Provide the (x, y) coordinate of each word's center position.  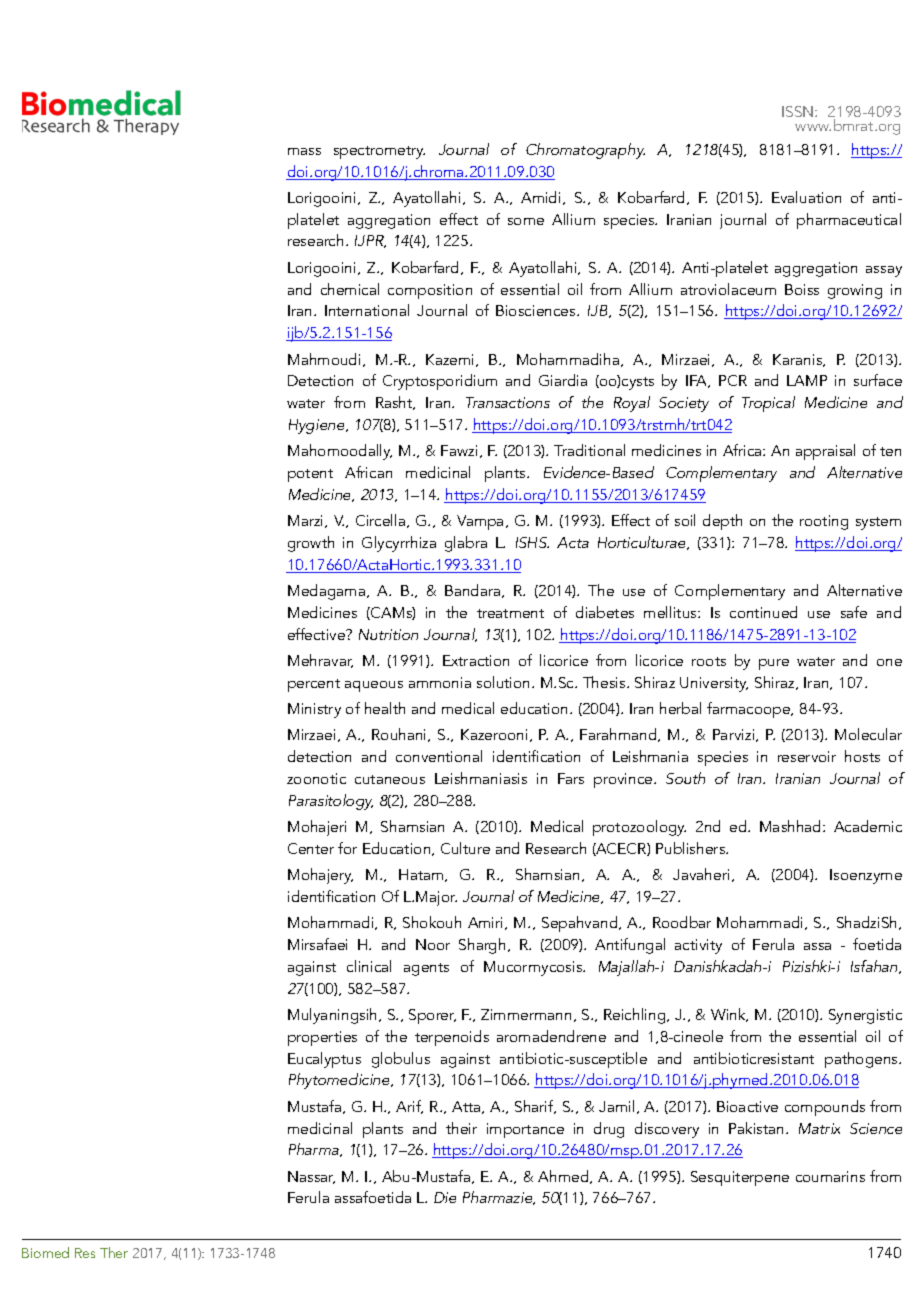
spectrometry (379, 152)
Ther (114, 1252)
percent (314, 685)
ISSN (799, 111)
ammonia (440, 682)
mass (304, 151)
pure (774, 664)
